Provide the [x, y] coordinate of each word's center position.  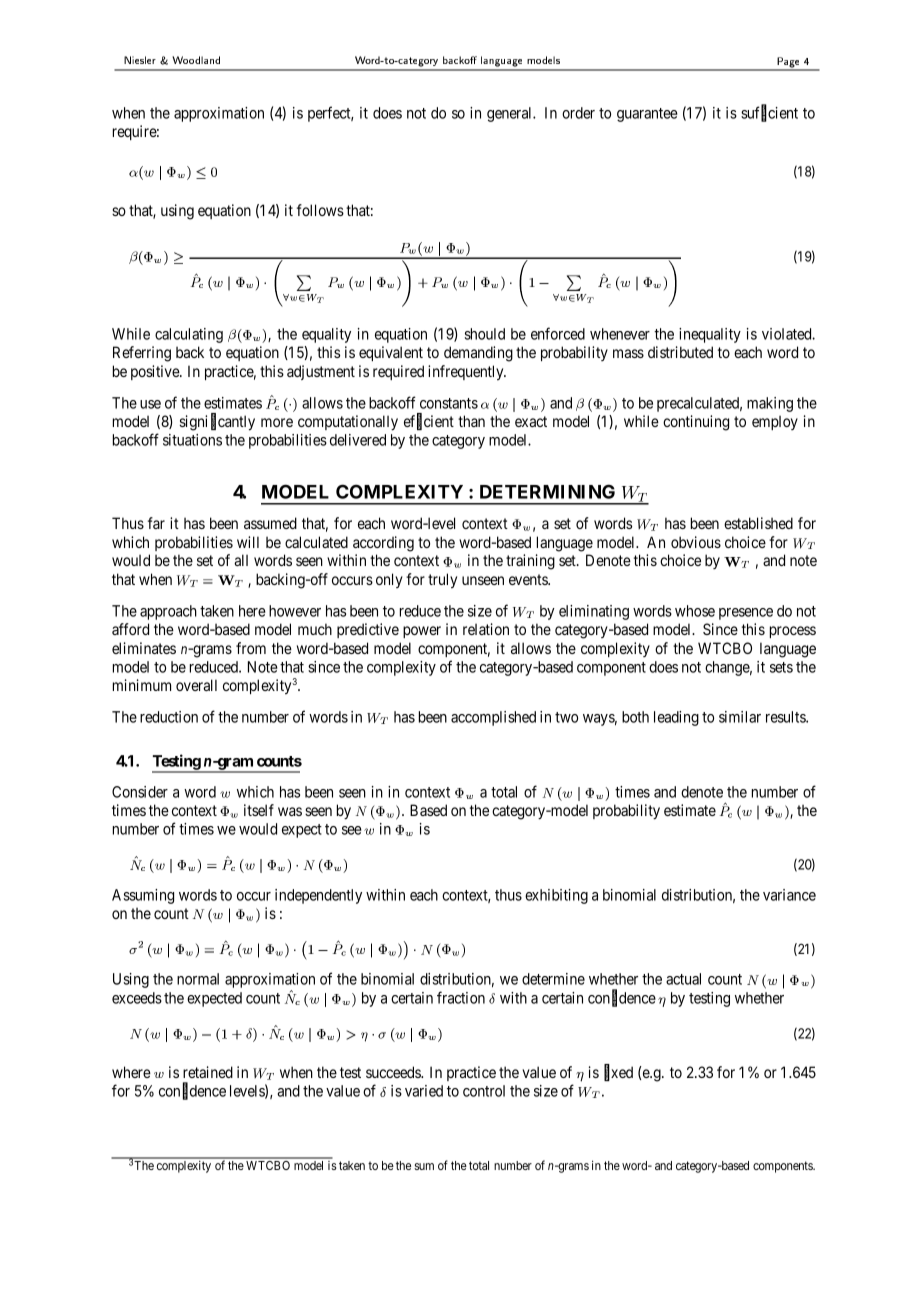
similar [740, 717]
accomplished [493, 718]
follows [320, 210]
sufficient [769, 113]
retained [208, 1072]
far [156, 523]
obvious [696, 542]
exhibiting [556, 896]
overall [196, 685]
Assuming [143, 896]
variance [789, 895]
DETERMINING [547, 491]
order [578, 113]
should [485, 334]
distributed [680, 352]
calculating [189, 335]
